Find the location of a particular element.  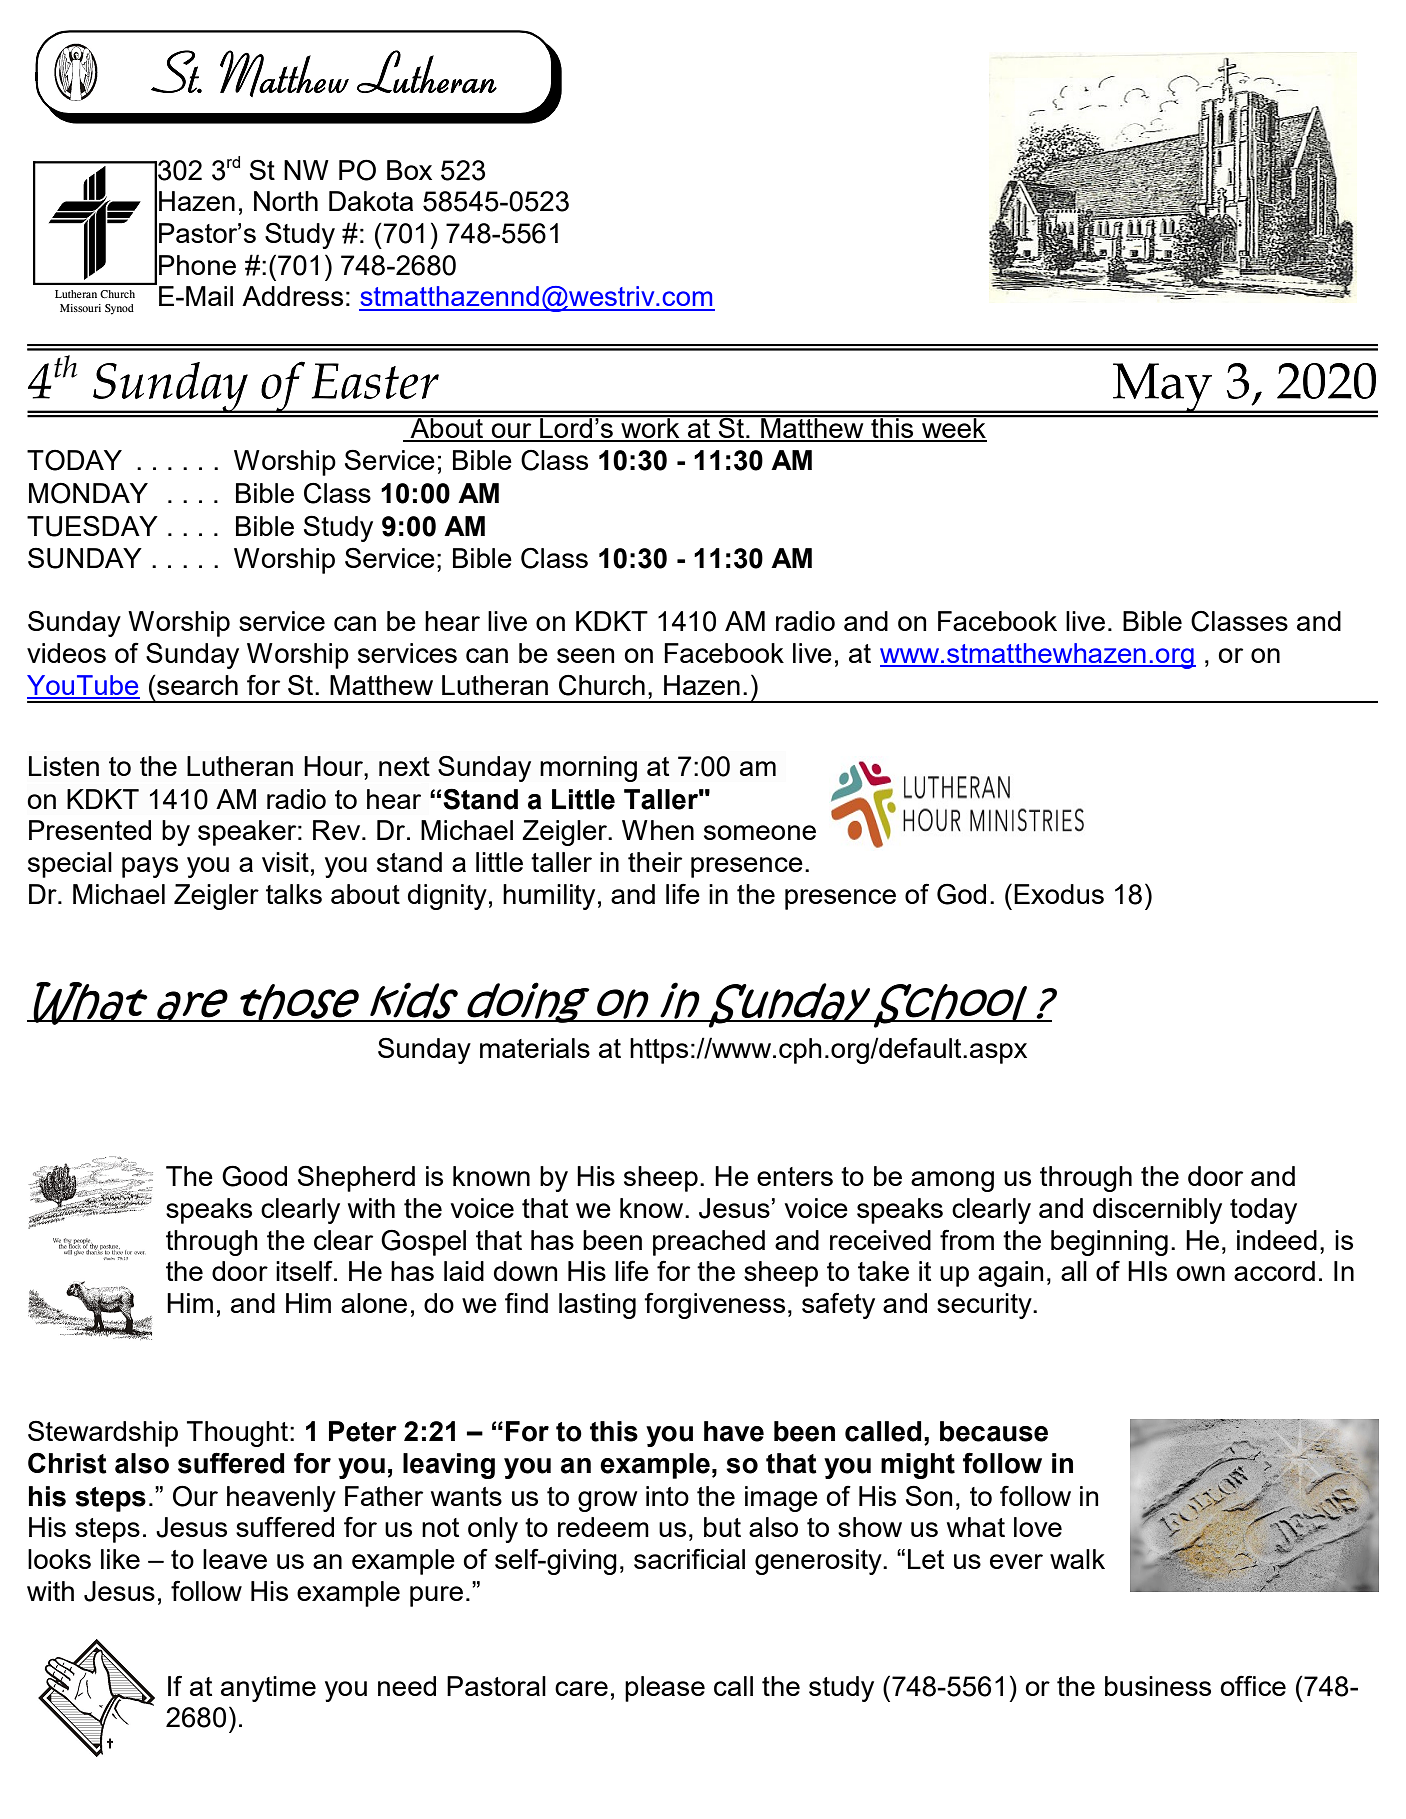

Hour is located at coordinates (334, 766).
